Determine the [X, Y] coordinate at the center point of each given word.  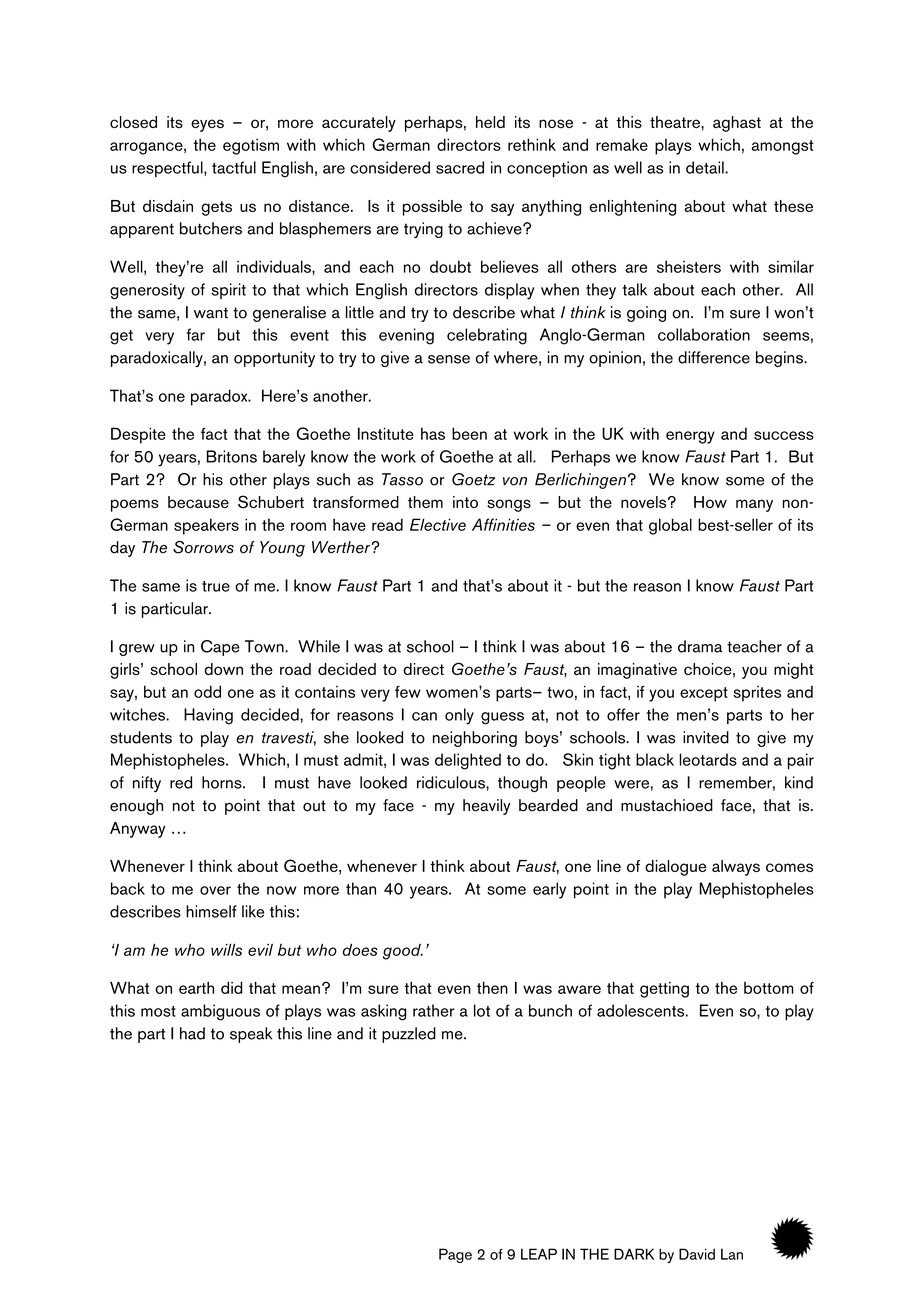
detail [706, 167]
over [215, 890]
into [465, 502]
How [710, 502]
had [192, 1033]
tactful [234, 167]
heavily [486, 807]
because [198, 502]
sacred [460, 167]
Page [455, 1255]
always [736, 868]
